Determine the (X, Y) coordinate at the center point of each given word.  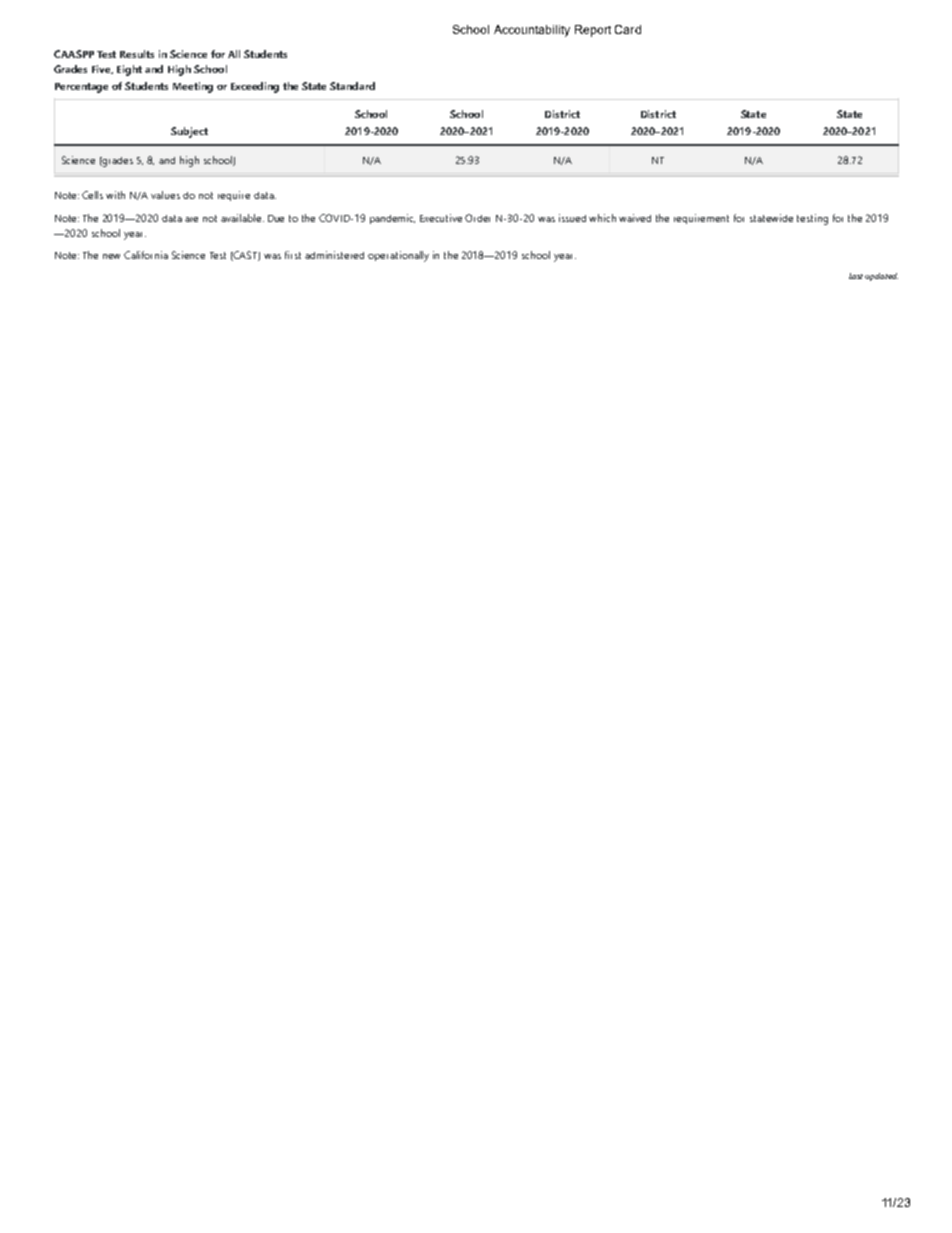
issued (572, 218)
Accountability (532, 31)
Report (593, 31)
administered (334, 255)
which (602, 218)
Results (137, 54)
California (146, 255)
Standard (352, 86)
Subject (189, 132)
